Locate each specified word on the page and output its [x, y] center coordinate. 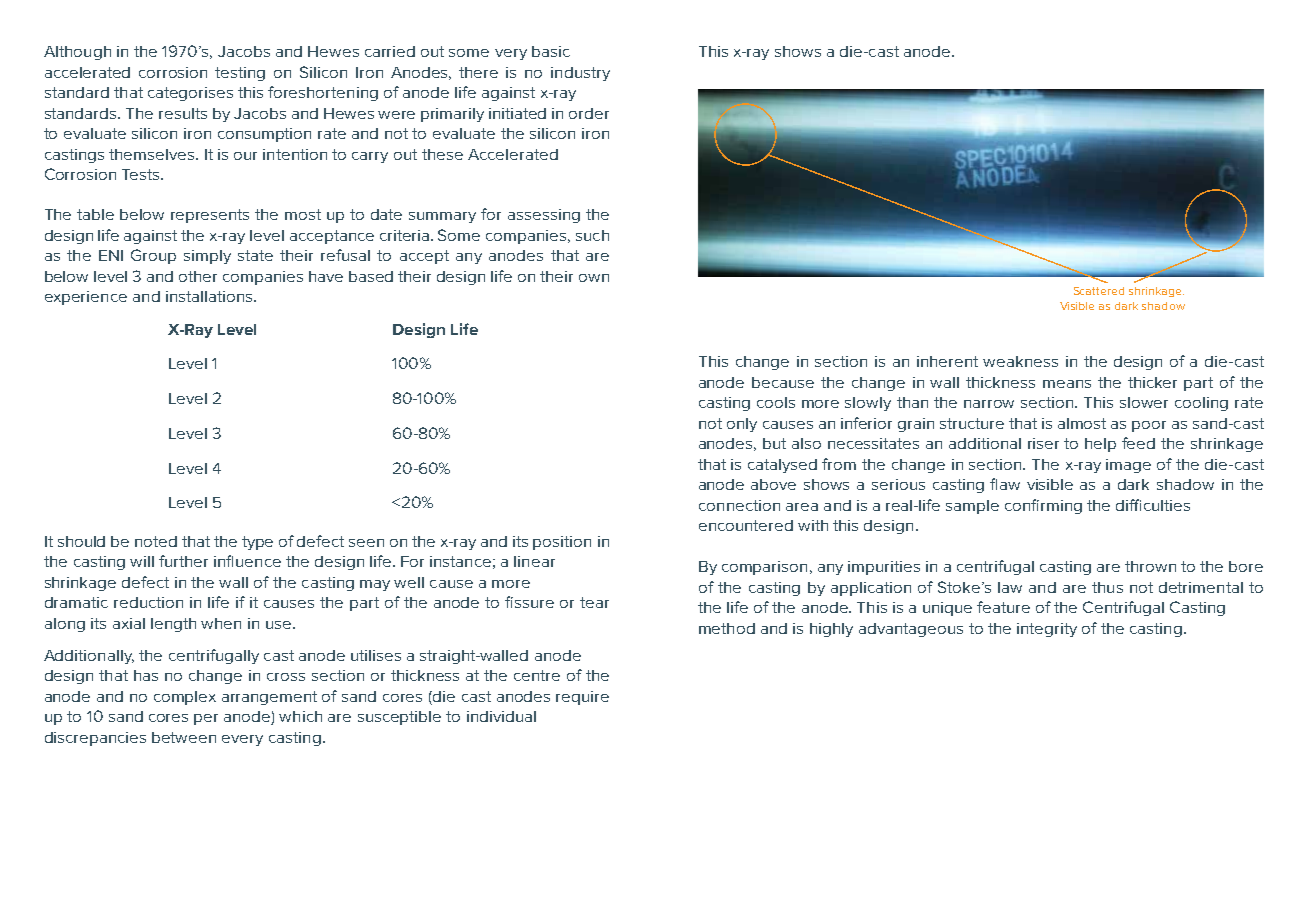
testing [240, 74]
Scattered [1099, 291]
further [183, 561]
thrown [1150, 566]
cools [776, 402]
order [589, 113]
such [592, 235]
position [562, 543]
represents [210, 216]
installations [210, 296]
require [582, 698]
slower [1144, 402]
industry [580, 74]
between [184, 737]
